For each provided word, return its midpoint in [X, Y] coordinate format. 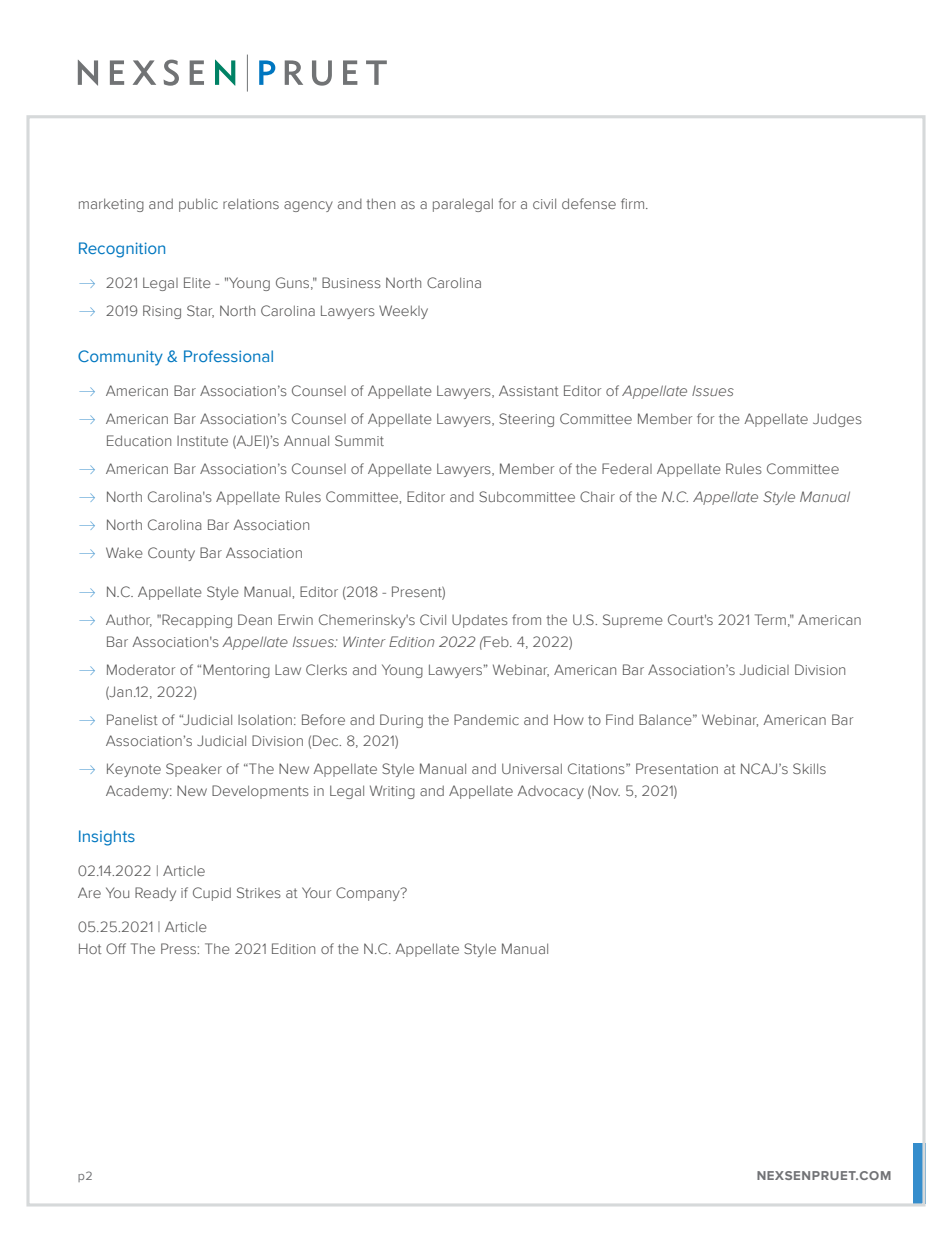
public [198, 205]
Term [770, 619]
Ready [155, 894]
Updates [480, 621]
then [380, 203]
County [171, 554]
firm [634, 203]
